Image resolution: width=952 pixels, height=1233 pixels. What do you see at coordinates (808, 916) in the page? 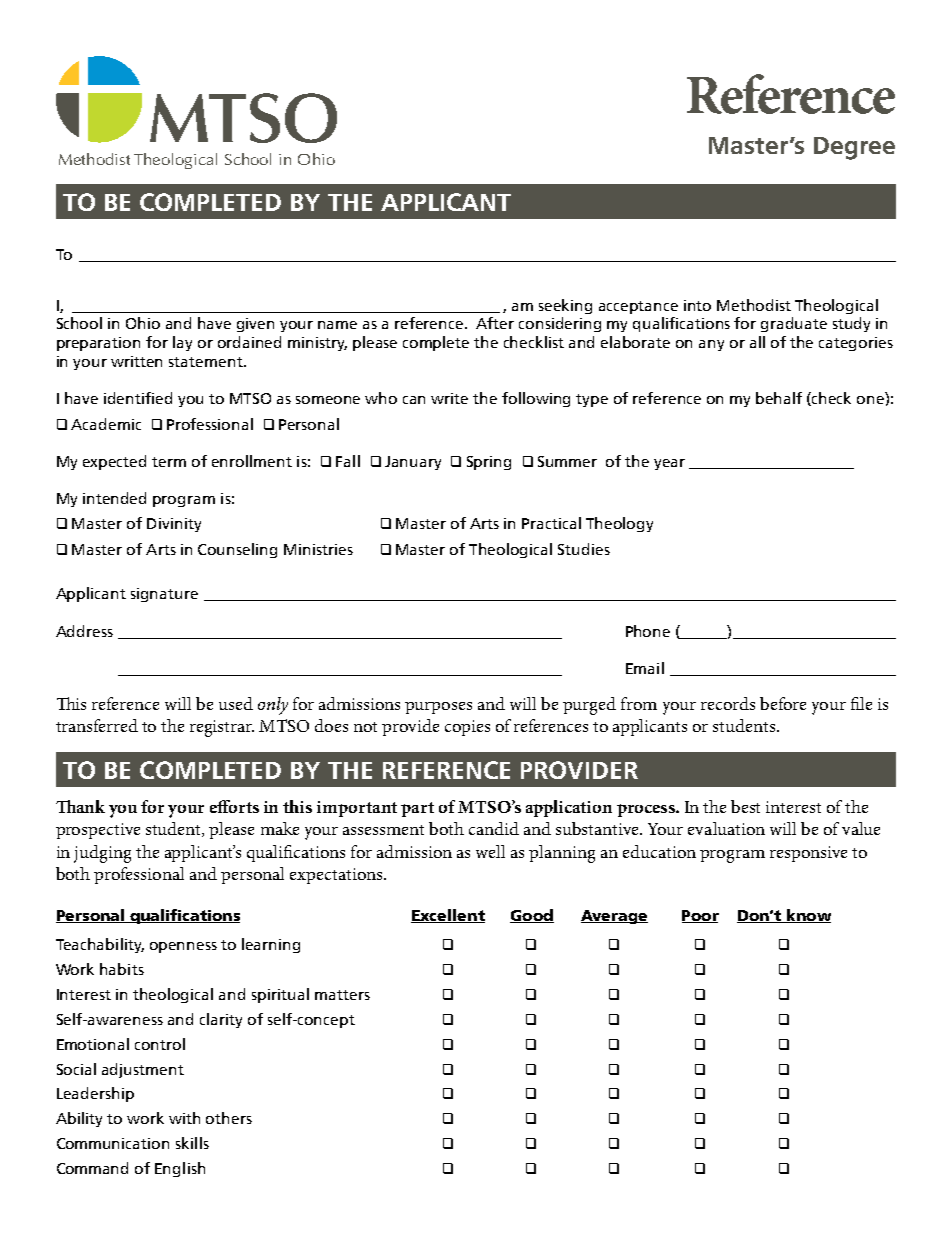
I see `know` at bounding box center [808, 916].
